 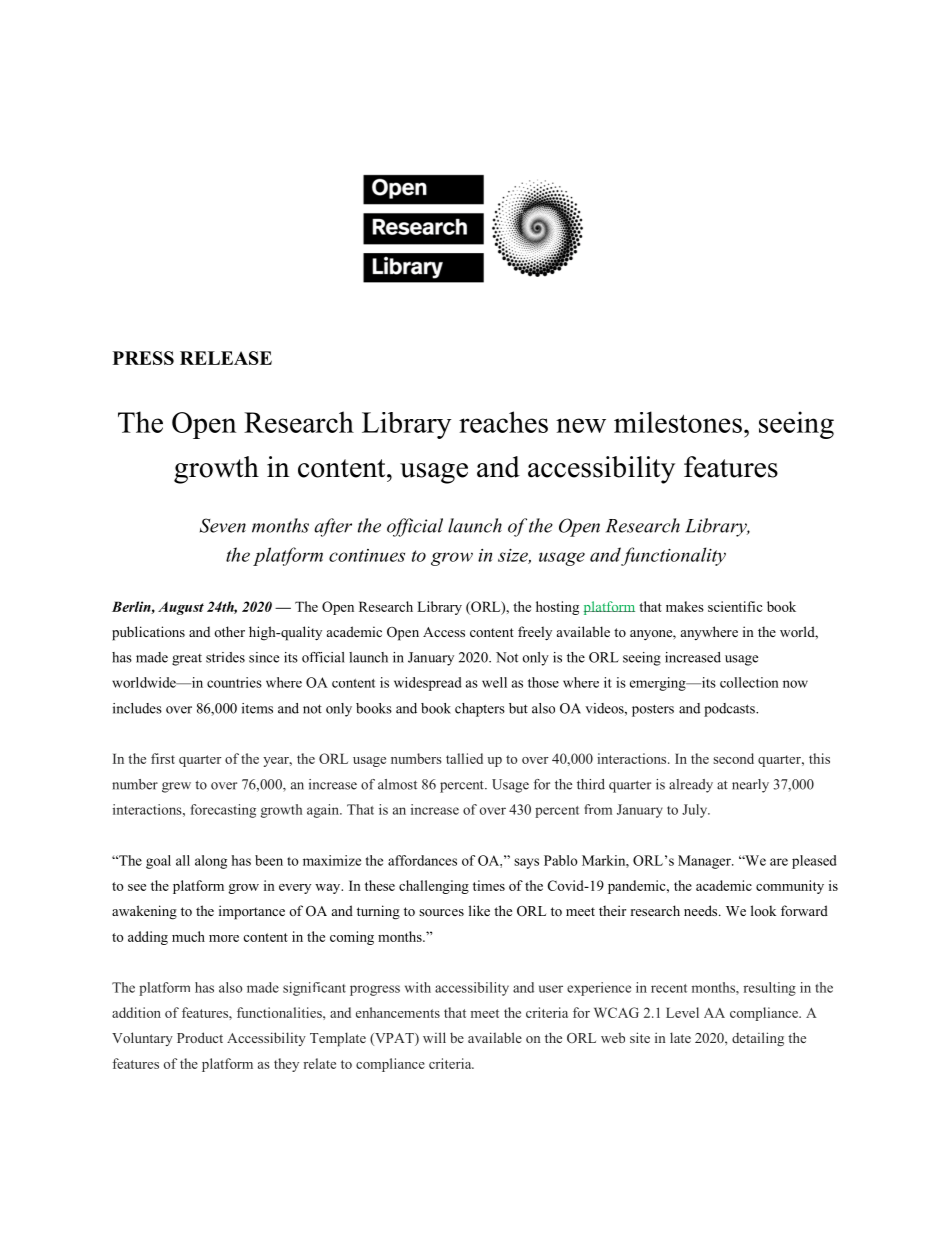 What do you see at coordinates (367, 555) in the page?
I see `continues` at bounding box center [367, 555].
